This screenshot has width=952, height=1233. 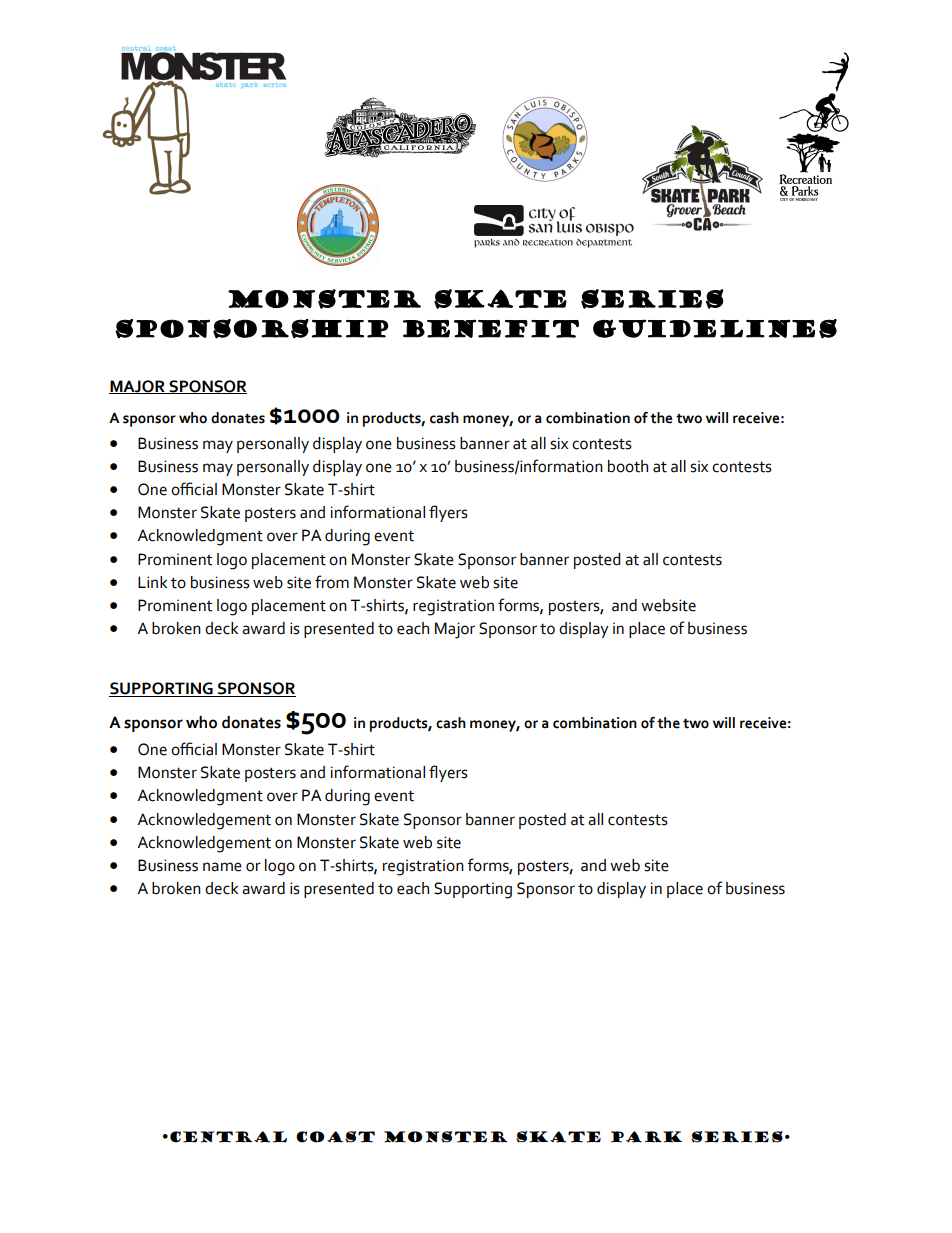 I want to click on Link, so click(x=152, y=582).
